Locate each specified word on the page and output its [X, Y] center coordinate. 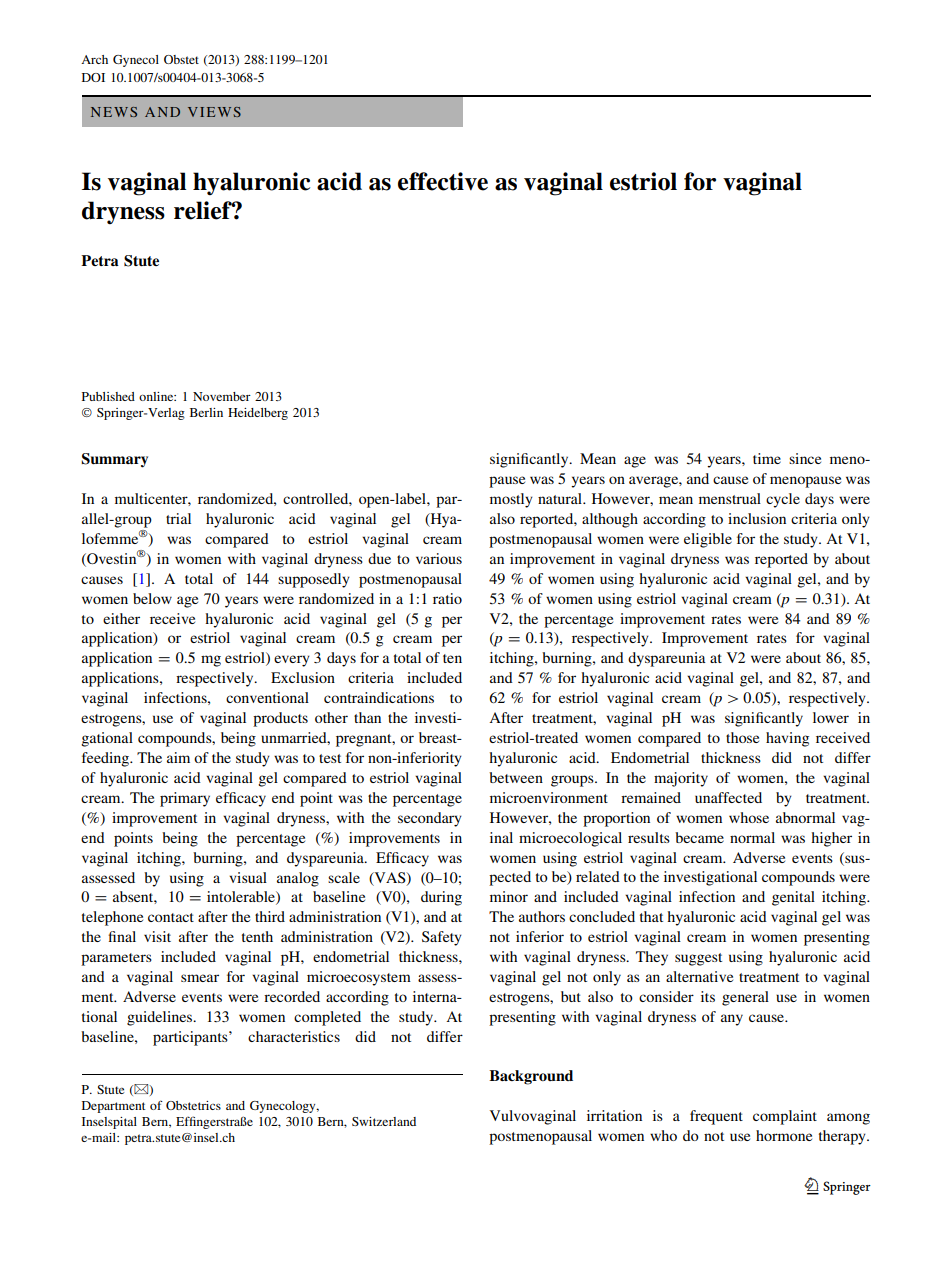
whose [749, 817]
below [152, 598]
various [439, 558]
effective [443, 181]
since [805, 458]
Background [531, 1077]
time [767, 458]
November [222, 396]
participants [191, 1038]
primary [185, 799]
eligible [708, 540]
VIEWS [214, 112]
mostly [511, 500]
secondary [430, 819]
